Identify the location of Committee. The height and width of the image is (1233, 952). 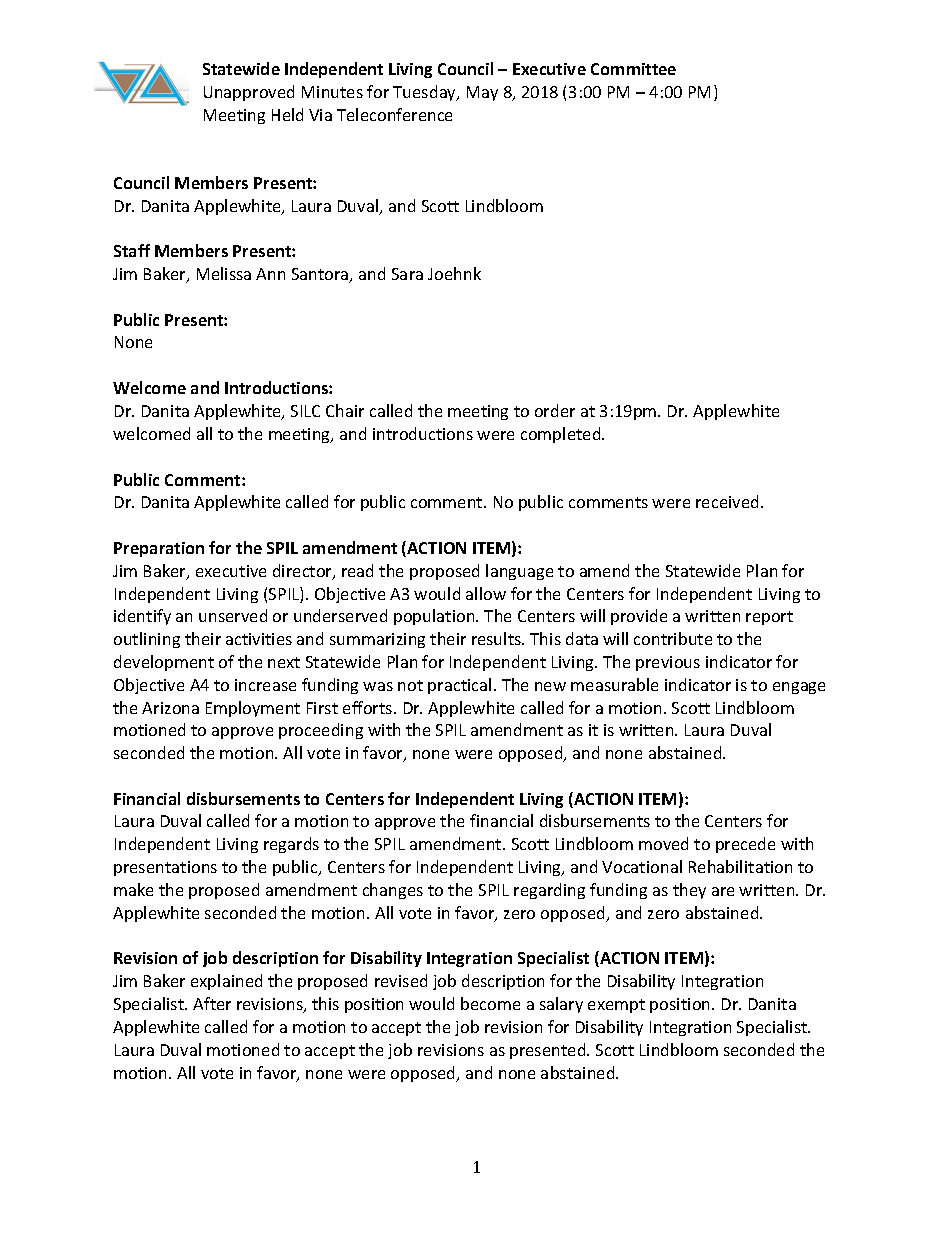
(633, 69).
